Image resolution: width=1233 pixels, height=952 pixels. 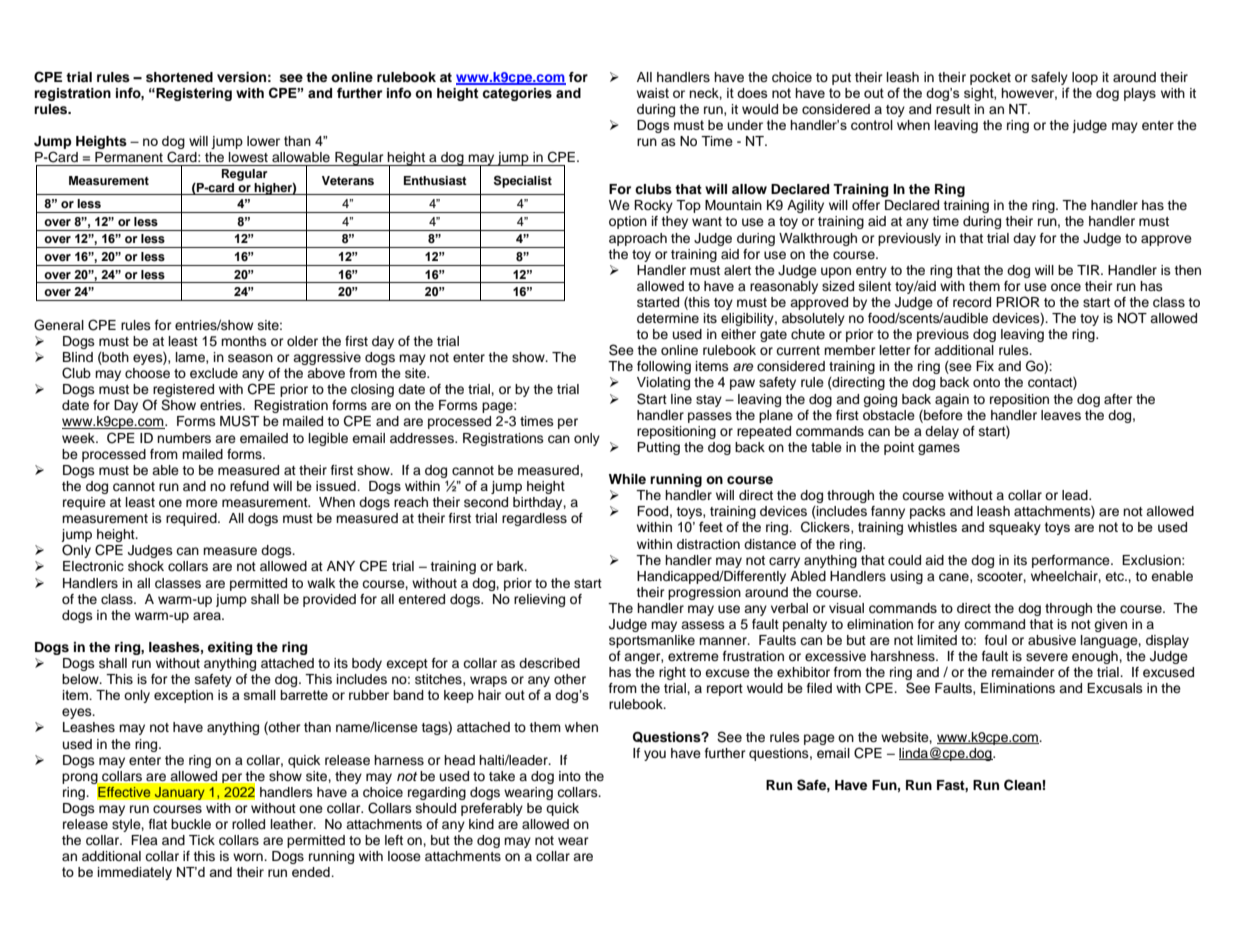 I want to click on distraction, so click(x=708, y=544).
